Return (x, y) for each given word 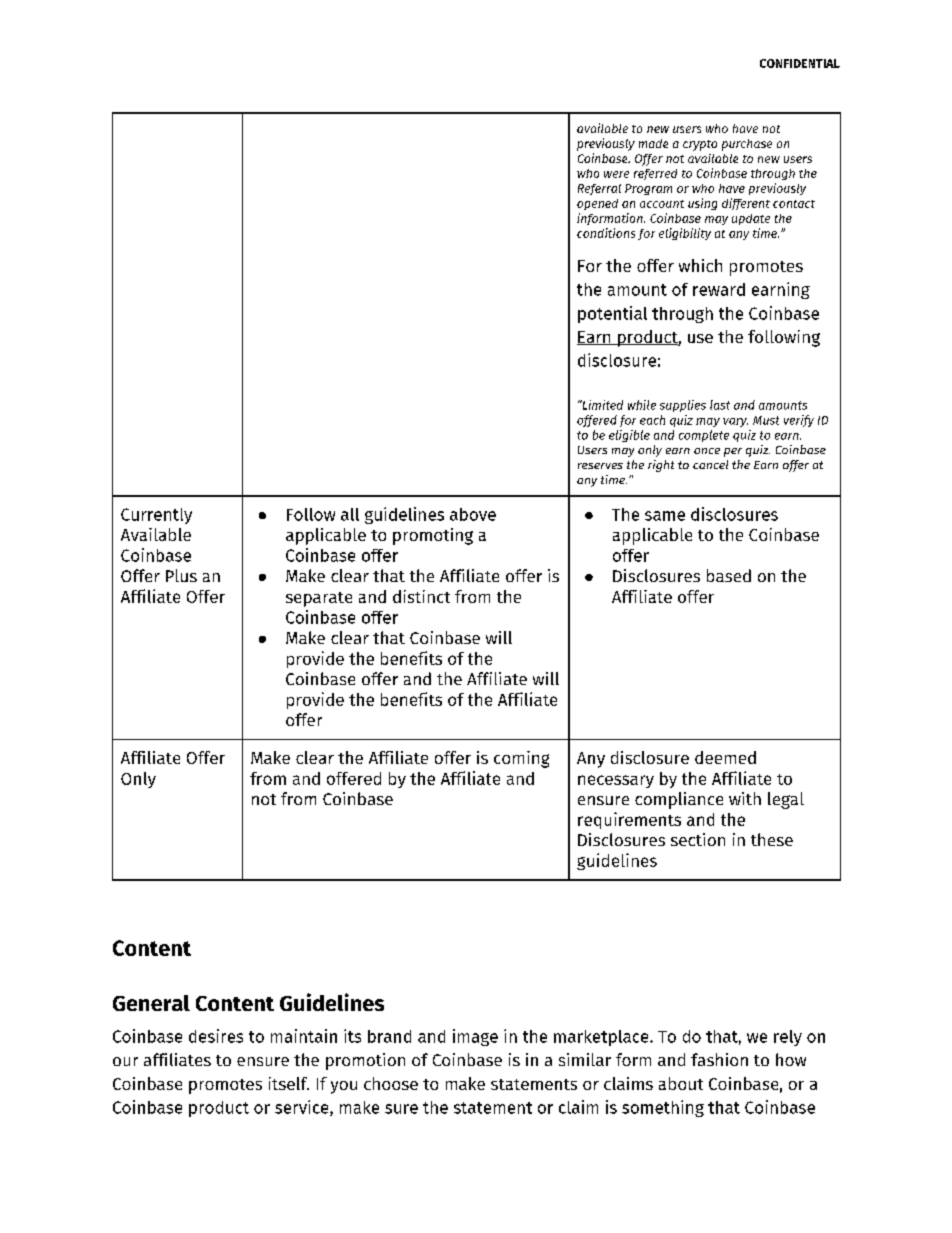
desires (216, 1036)
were (616, 174)
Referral (599, 189)
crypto (700, 145)
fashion (719, 1059)
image (475, 1037)
